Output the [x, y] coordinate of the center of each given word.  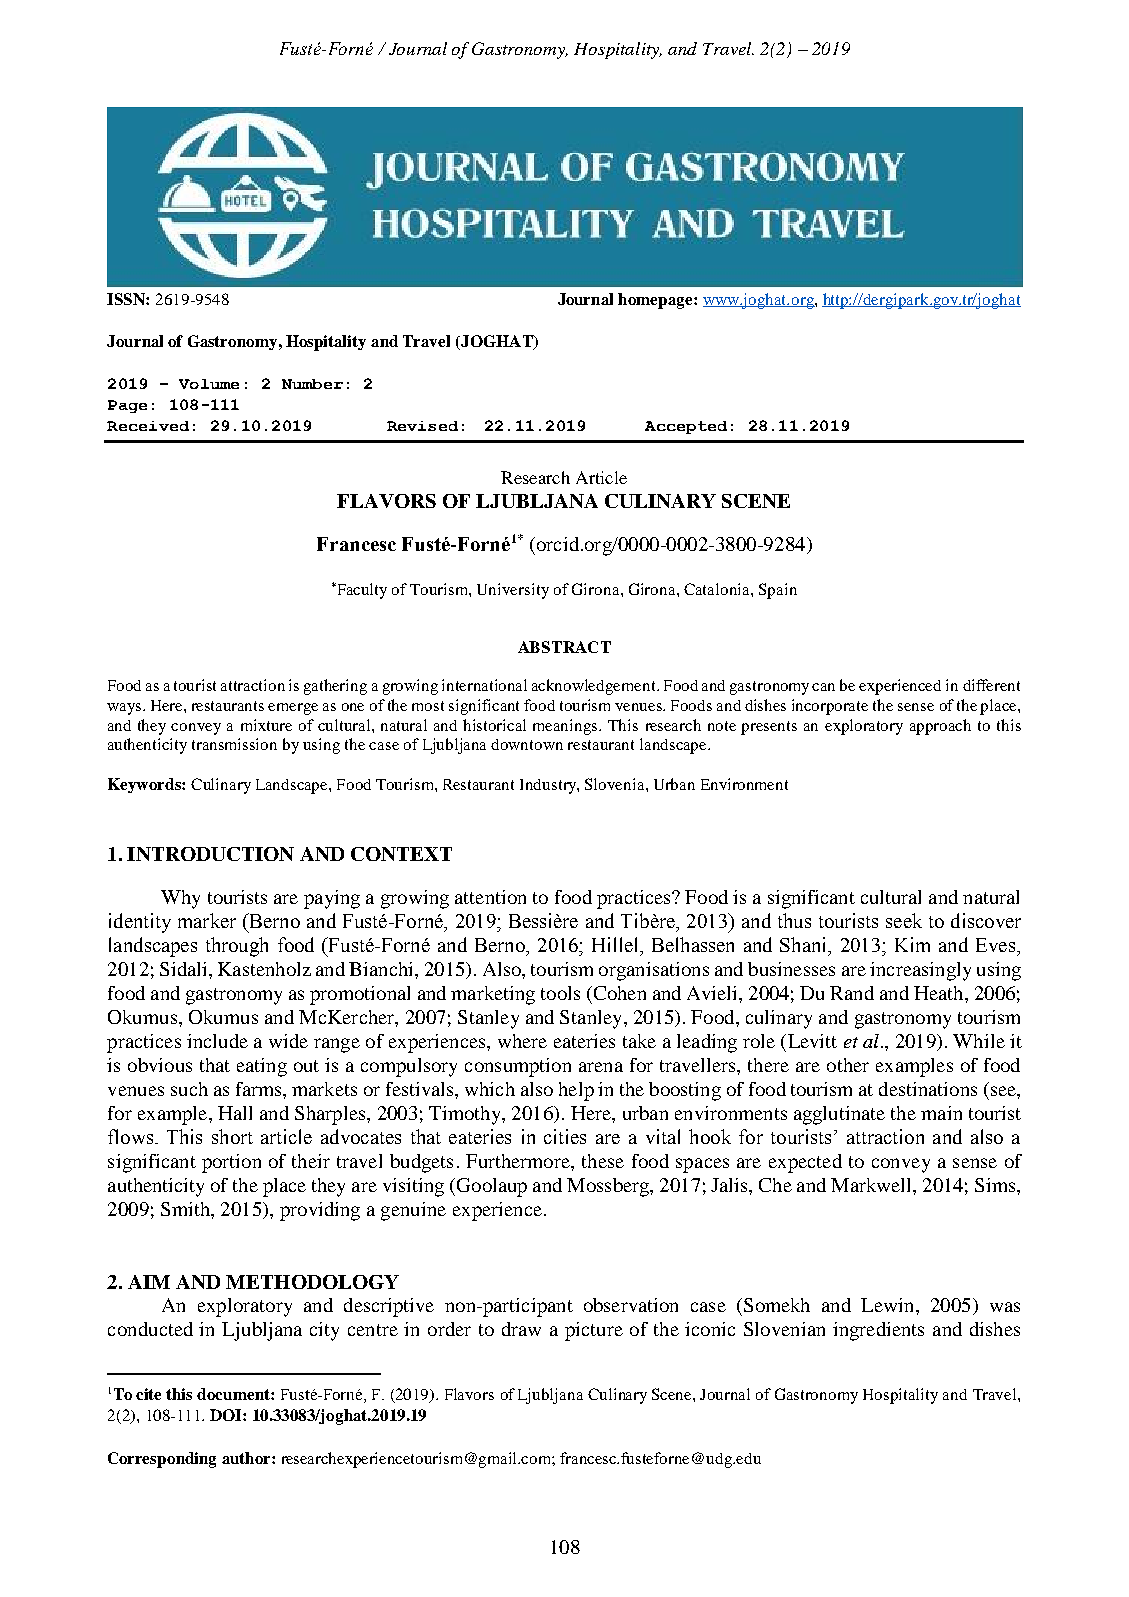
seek [904, 920]
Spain [778, 591]
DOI [227, 1415]
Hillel [616, 944]
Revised [422, 426]
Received [148, 426]
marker [207, 920]
